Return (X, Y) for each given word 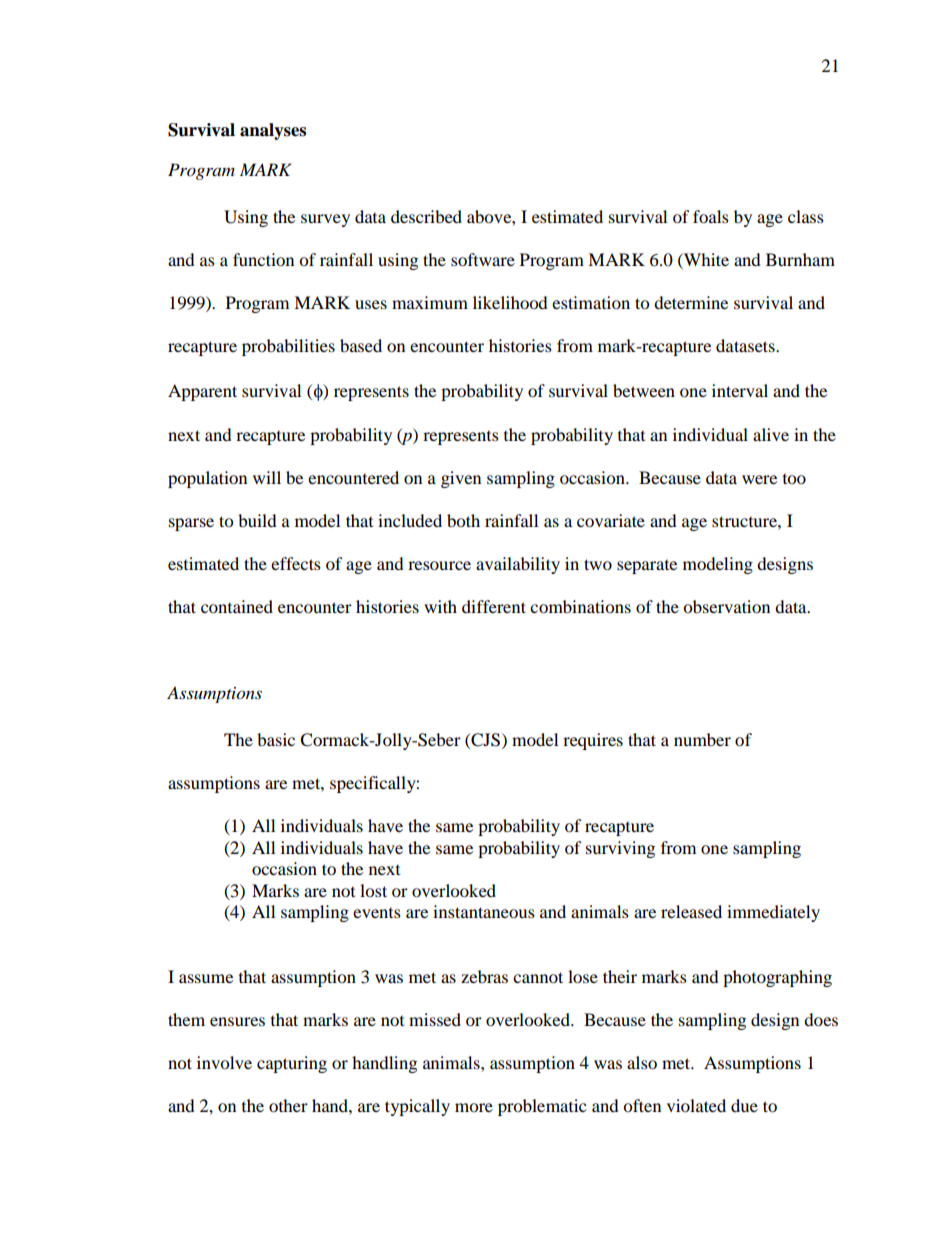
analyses (273, 131)
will (267, 477)
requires (593, 741)
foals (711, 216)
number (702, 739)
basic (276, 739)
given (461, 479)
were (759, 479)
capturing (292, 1064)
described (426, 216)
